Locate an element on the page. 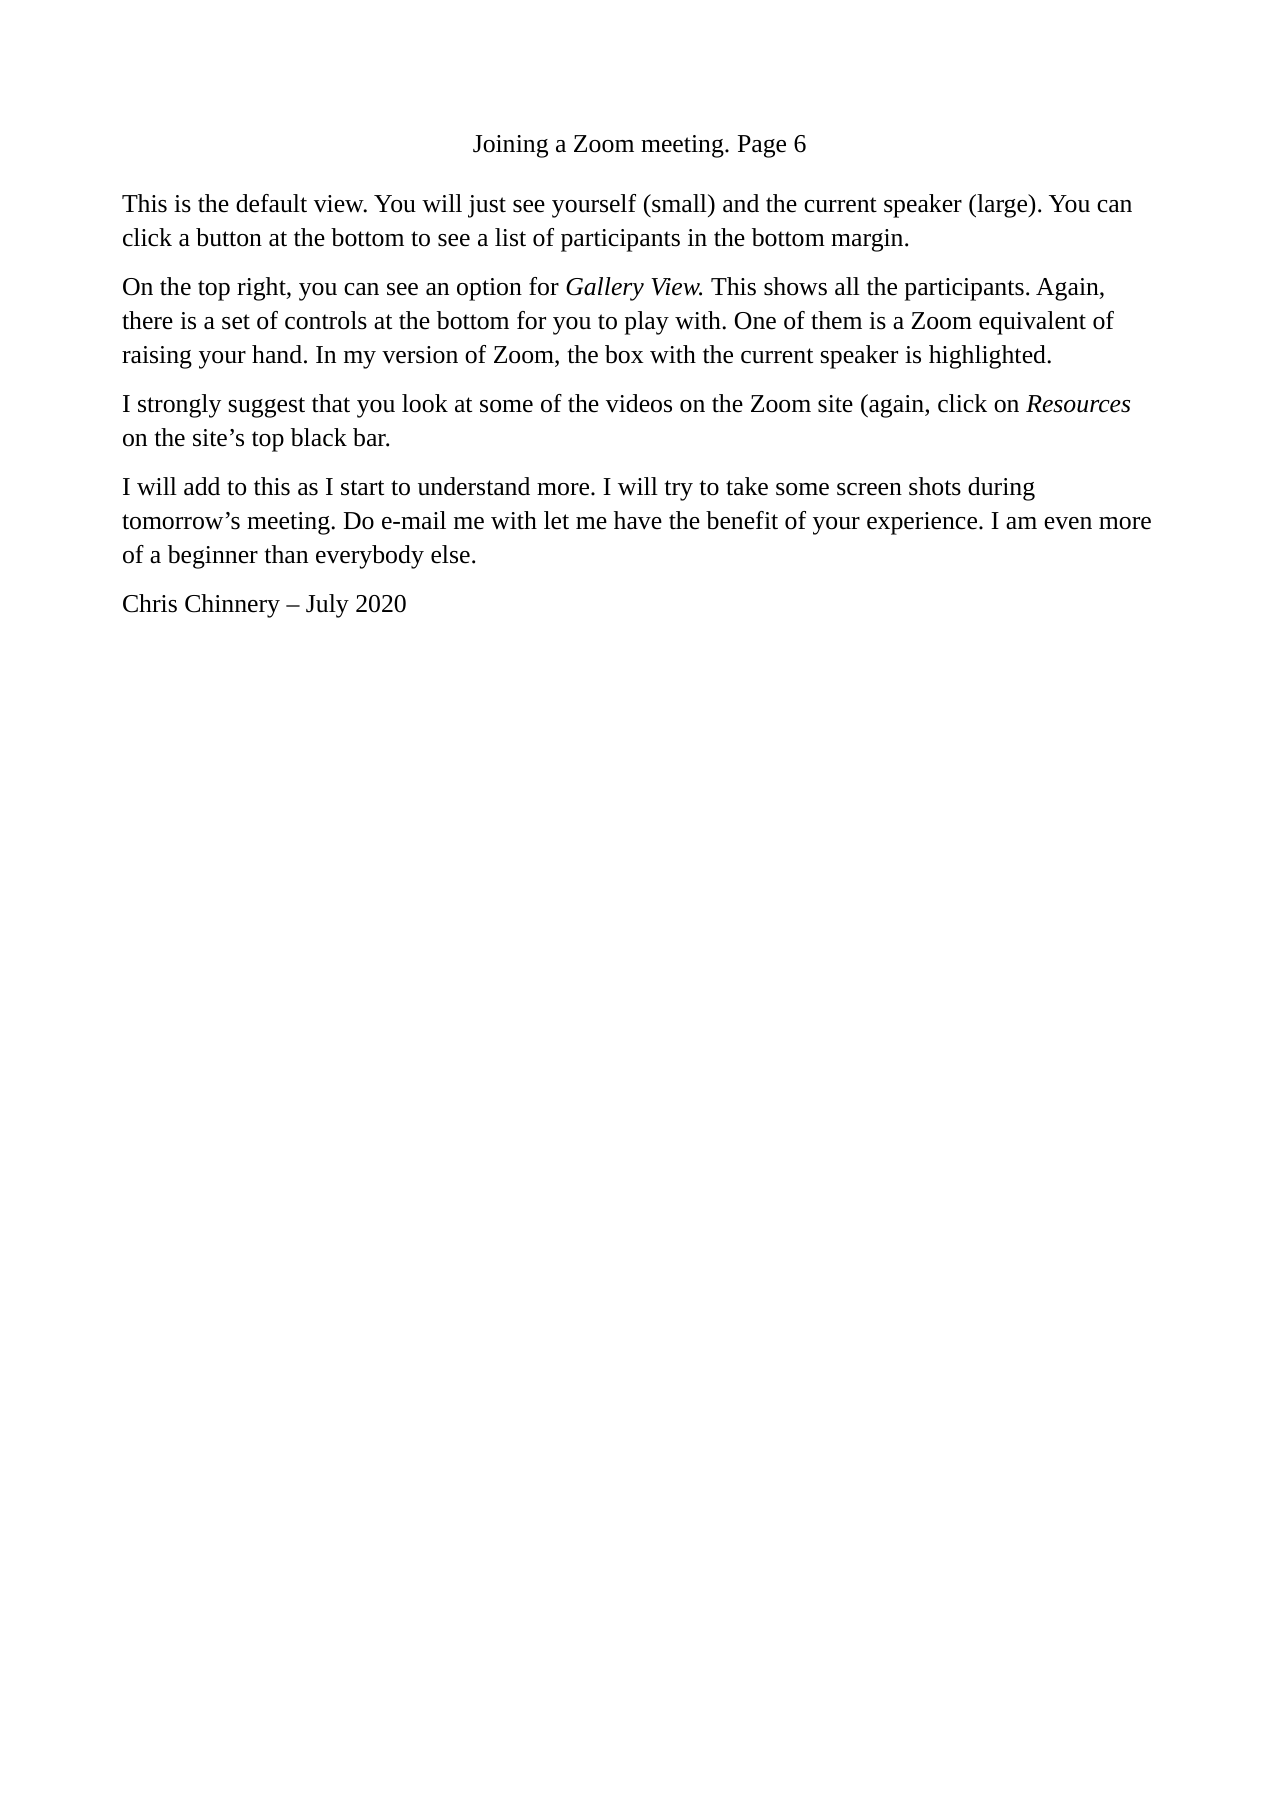 Image resolution: width=1279 pixels, height=1809 pixels. default is located at coordinates (271, 203).
